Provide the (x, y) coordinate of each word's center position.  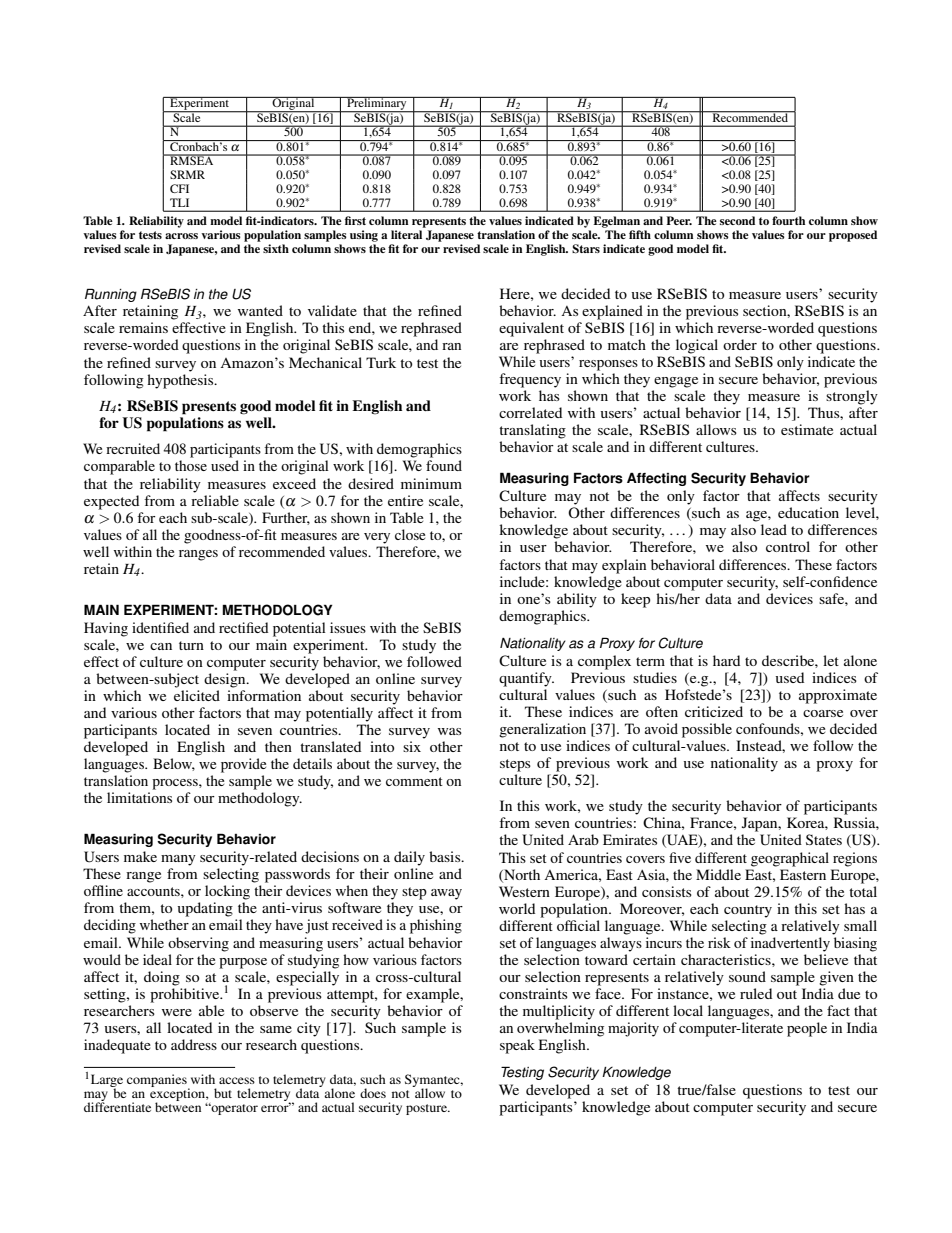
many (178, 860)
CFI (179, 188)
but (223, 1093)
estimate (807, 429)
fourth (788, 220)
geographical (790, 859)
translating (532, 431)
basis (446, 856)
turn (191, 645)
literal (406, 234)
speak (517, 1046)
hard (726, 660)
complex (604, 662)
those (191, 465)
